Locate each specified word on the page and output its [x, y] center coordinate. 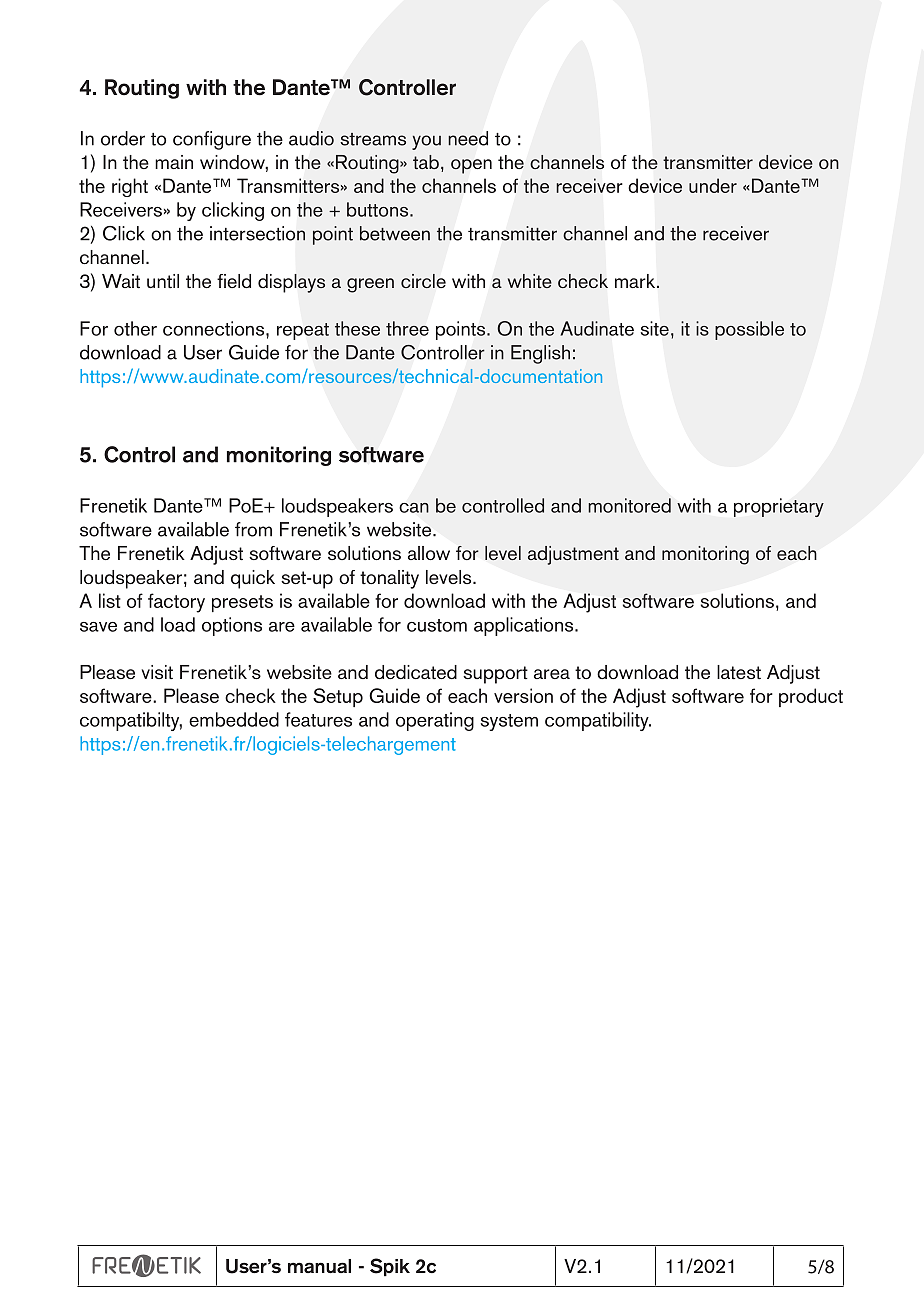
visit [157, 672]
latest [739, 672]
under [713, 185]
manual [319, 1266]
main [174, 162]
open [471, 166]
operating [435, 721]
